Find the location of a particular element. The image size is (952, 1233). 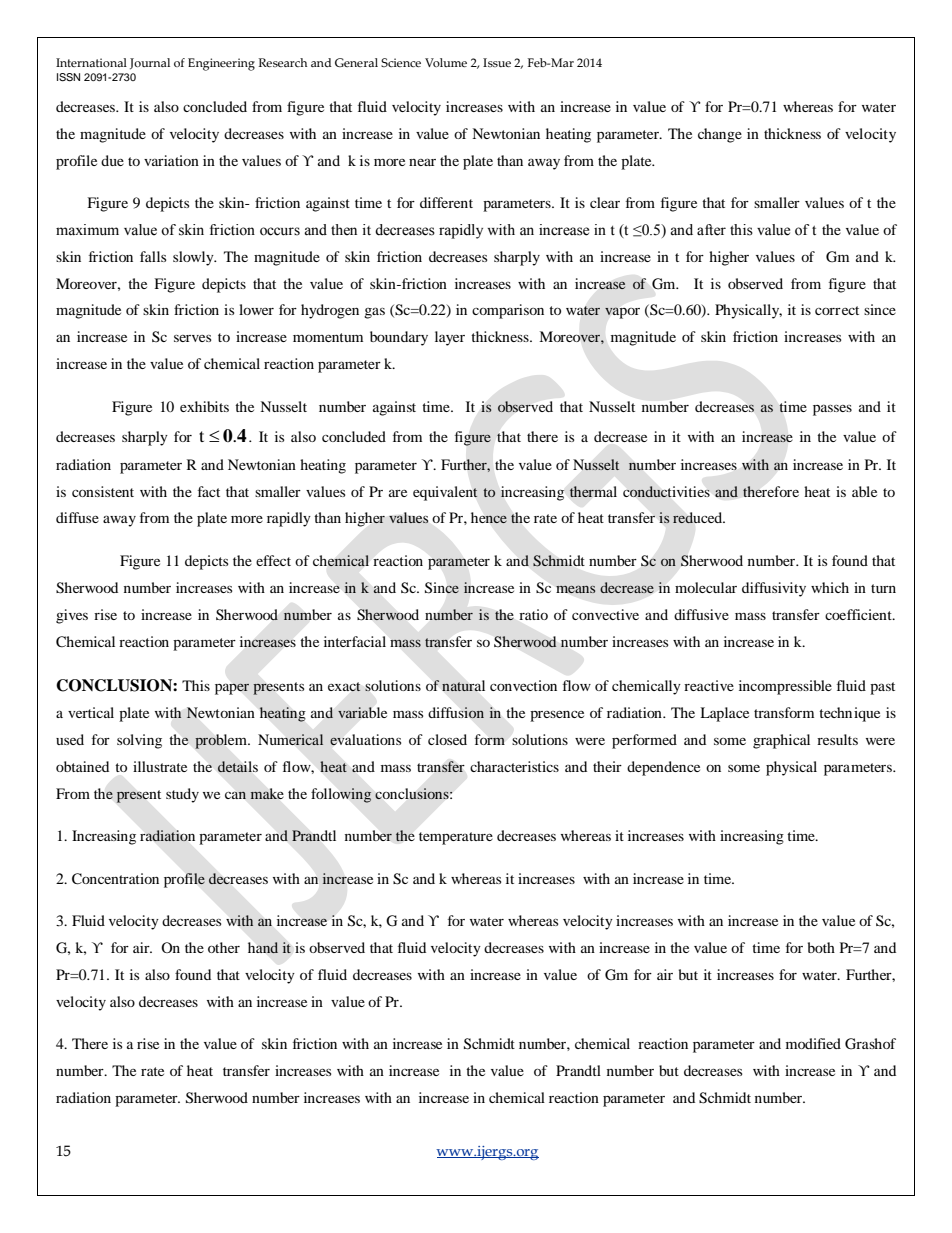

change is located at coordinates (720, 135).
